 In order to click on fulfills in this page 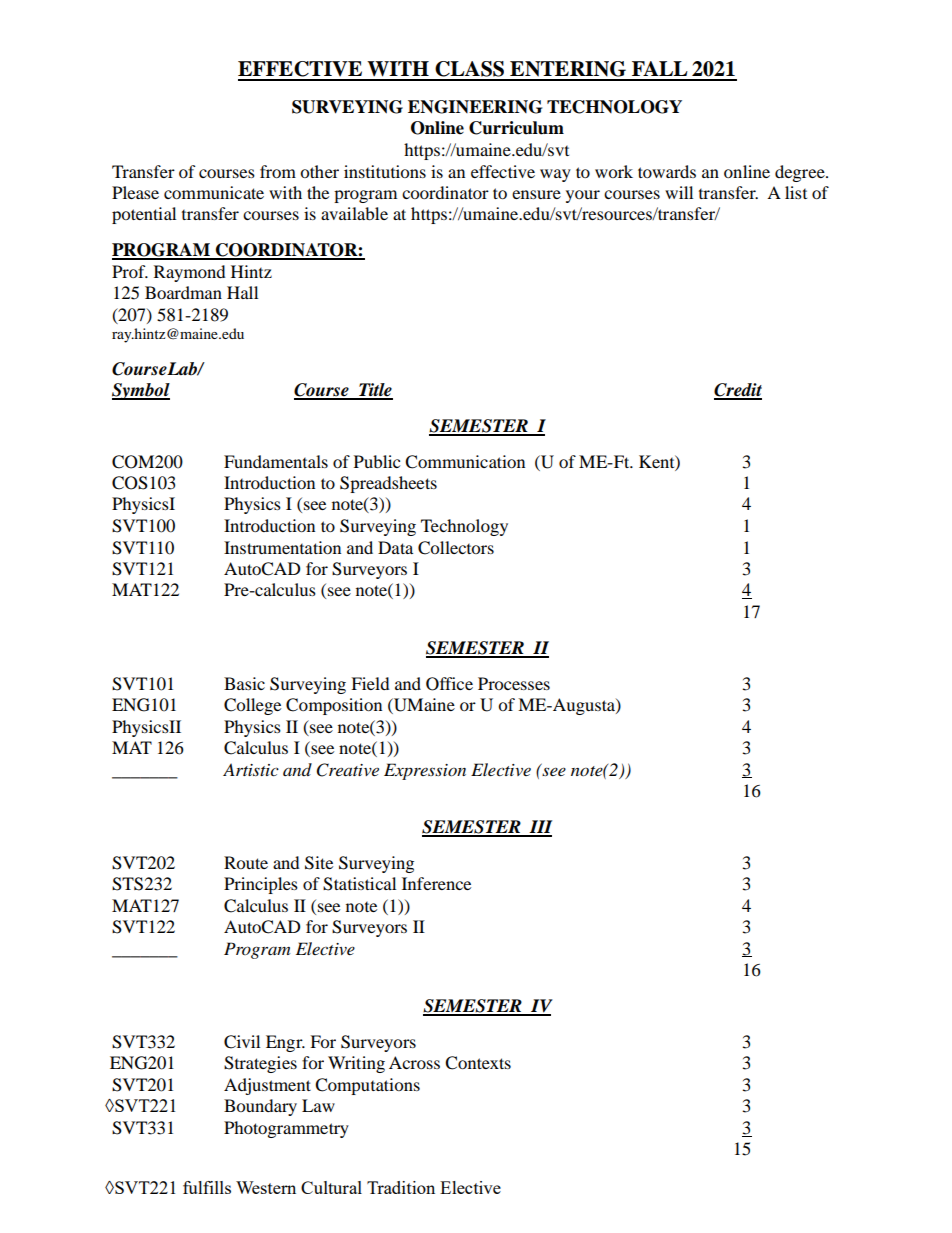, I will do `click(207, 1187)`.
